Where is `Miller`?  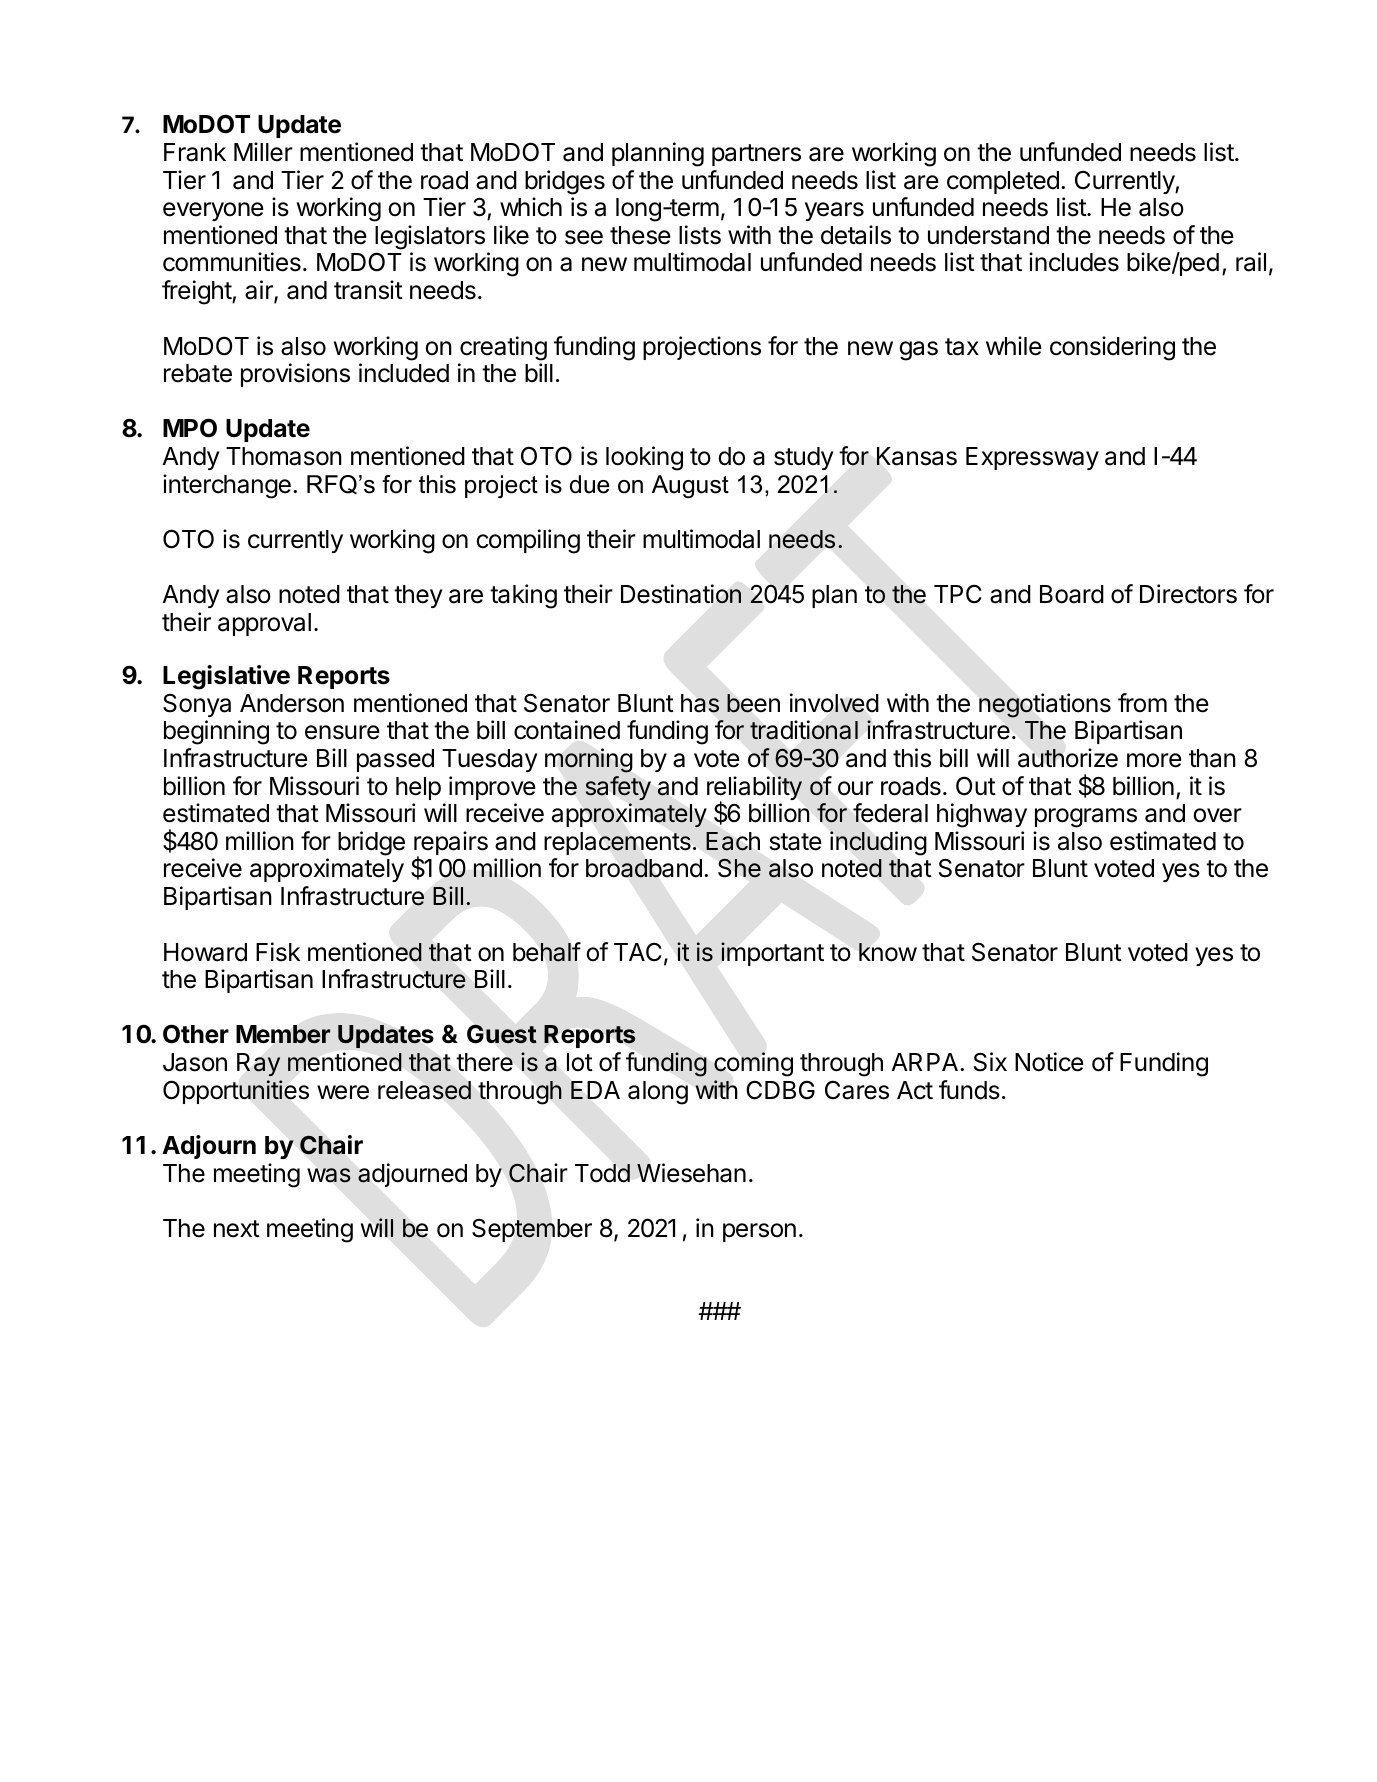
Miller is located at coordinates (263, 152).
